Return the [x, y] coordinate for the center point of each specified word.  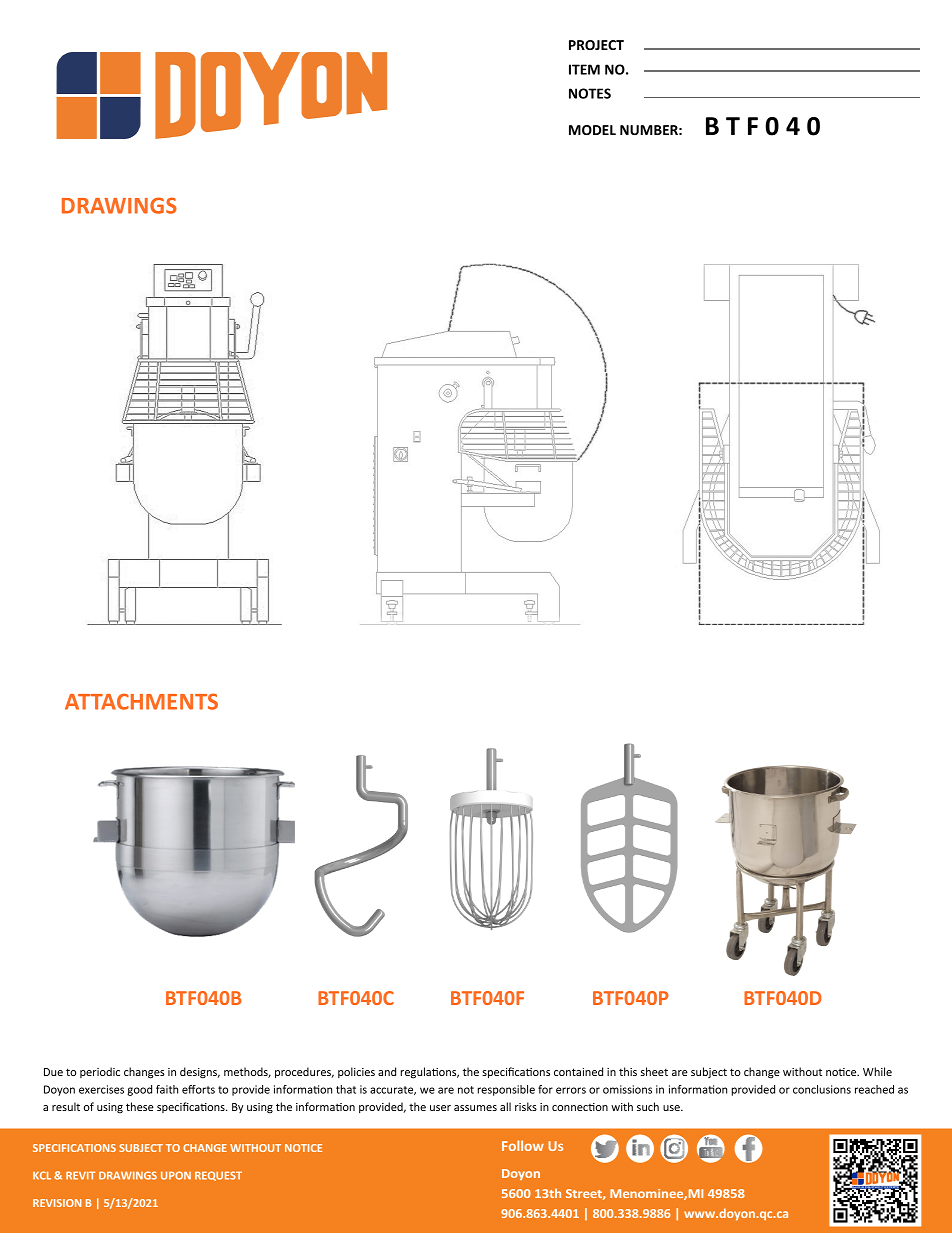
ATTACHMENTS [141, 701]
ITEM [584, 69]
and [387, 1071]
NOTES [590, 93]
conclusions [822, 1089]
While [877, 1071]
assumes [475, 1108]
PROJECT [596, 45]
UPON [176, 1175]
